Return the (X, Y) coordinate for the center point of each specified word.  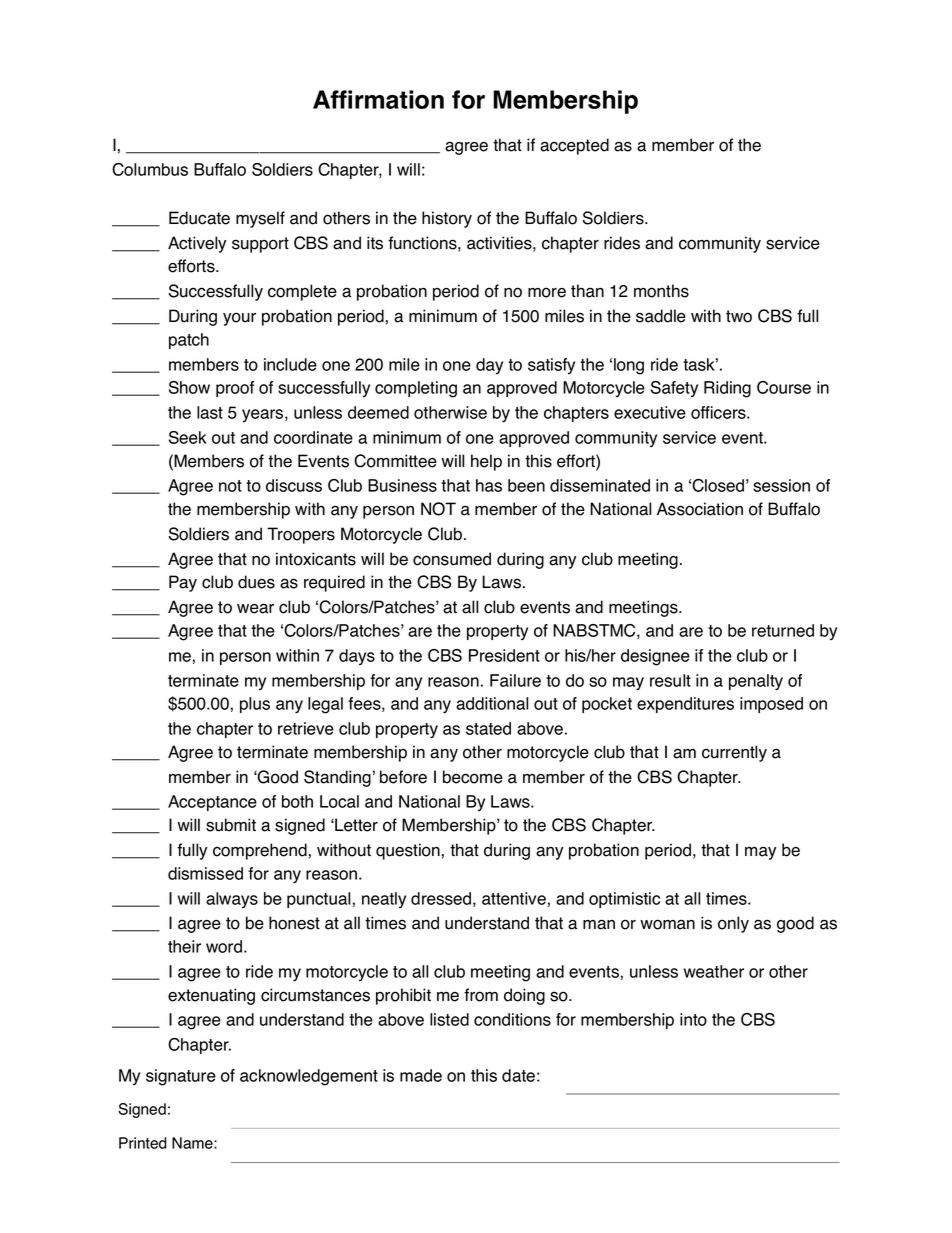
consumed (452, 559)
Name (193, 1143)
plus (255, 705)
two (739, 316)
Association (700, 509)
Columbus (150, 169)
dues (256, 582)
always (232, 900)
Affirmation (378, 99)
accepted (574, 146)
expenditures (685, 705)
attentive (514, 898)
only (733, 924)
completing (416, 389)
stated (488, 728)
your (239, 319)
